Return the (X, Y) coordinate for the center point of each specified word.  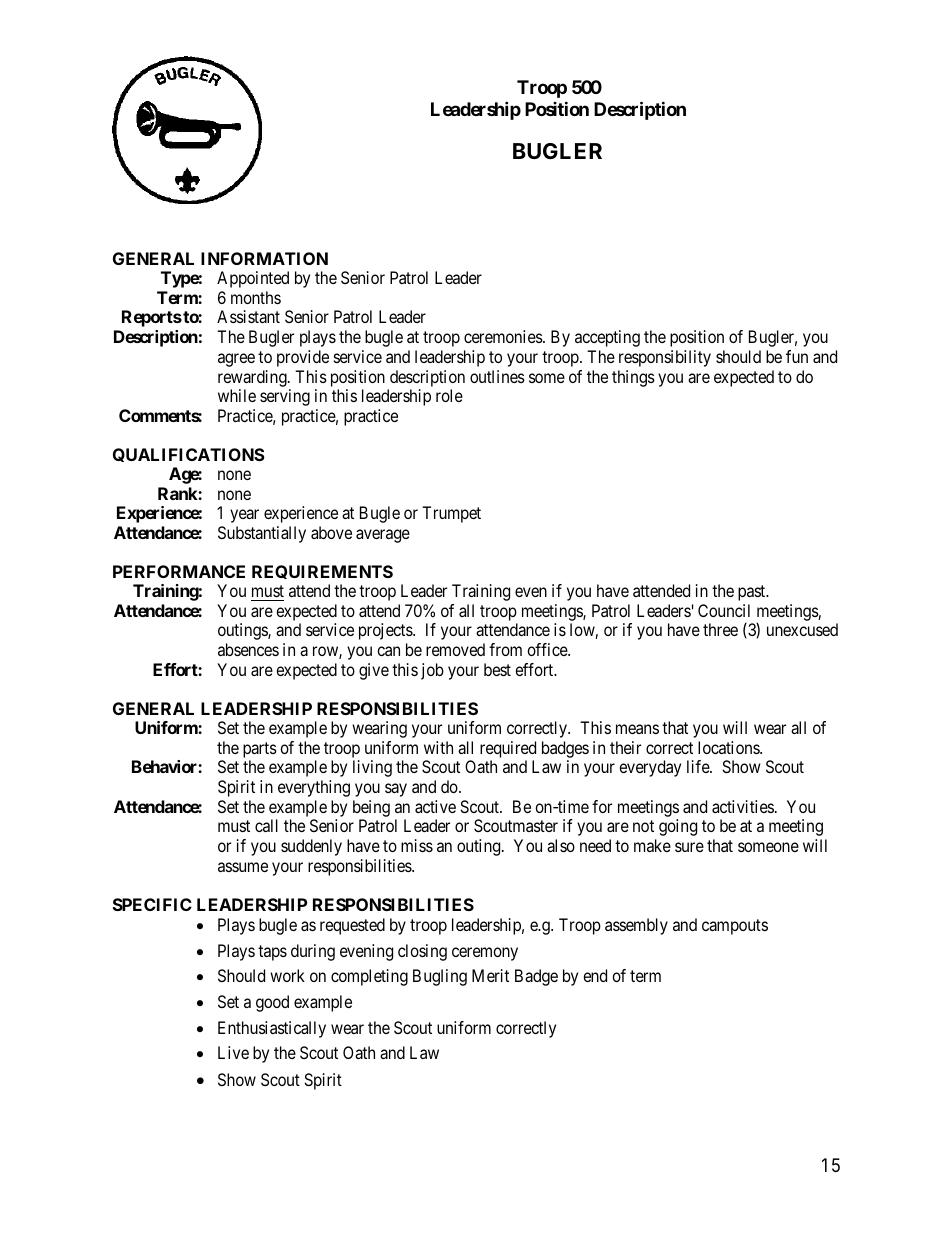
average (383, 536)
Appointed (253, 279)
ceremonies (503, 336)
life (699, 766)
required (508, 749)
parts (260, 750)
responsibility (665, 358)
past (753, 593)
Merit (490, 975)
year (244, 516)
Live (233, 1052)
